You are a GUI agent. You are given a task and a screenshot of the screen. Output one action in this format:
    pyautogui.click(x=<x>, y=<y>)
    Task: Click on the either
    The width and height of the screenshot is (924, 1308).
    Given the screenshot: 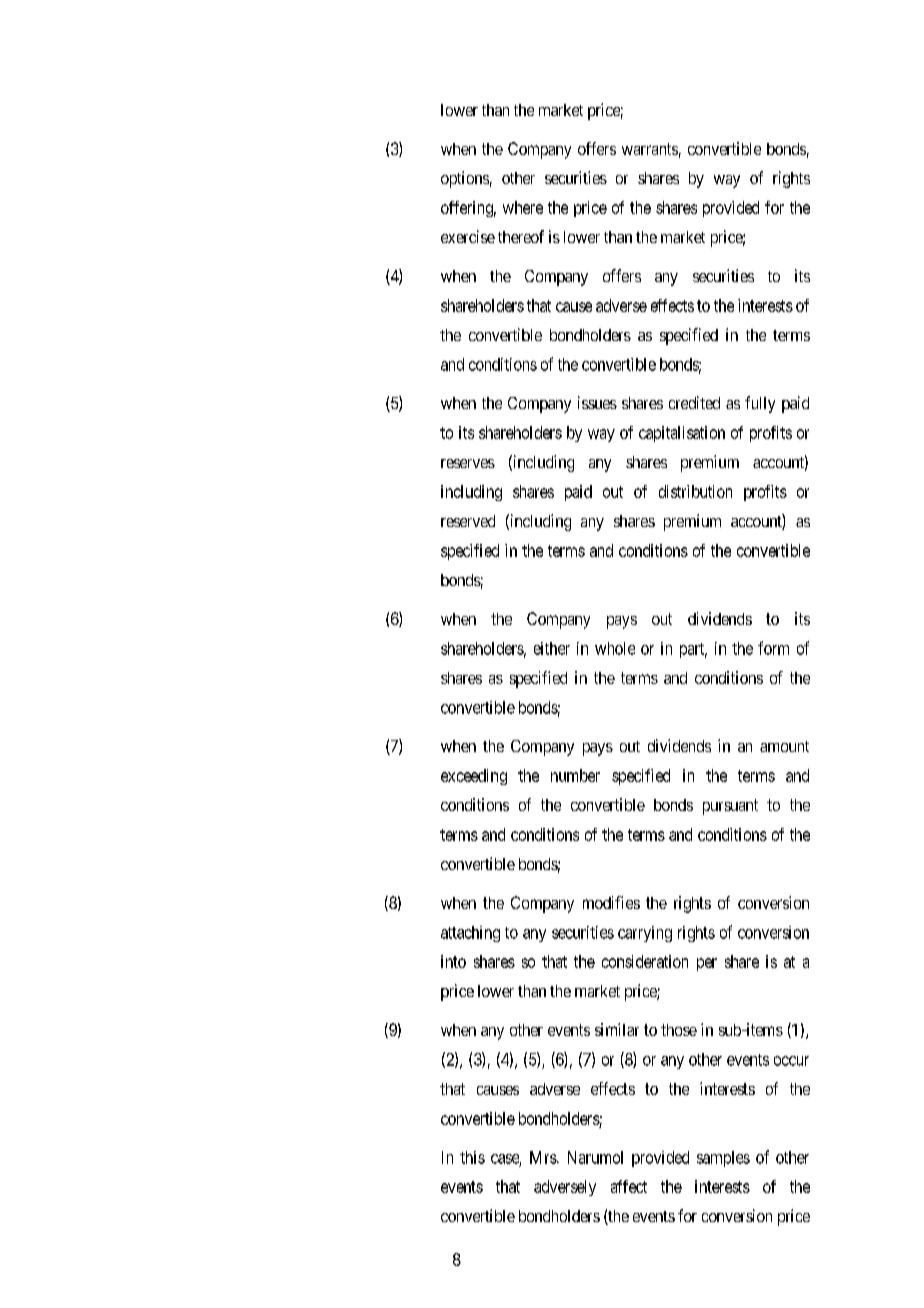 What is the action you would take?
    pyautogui.click(x=552, y=648)
